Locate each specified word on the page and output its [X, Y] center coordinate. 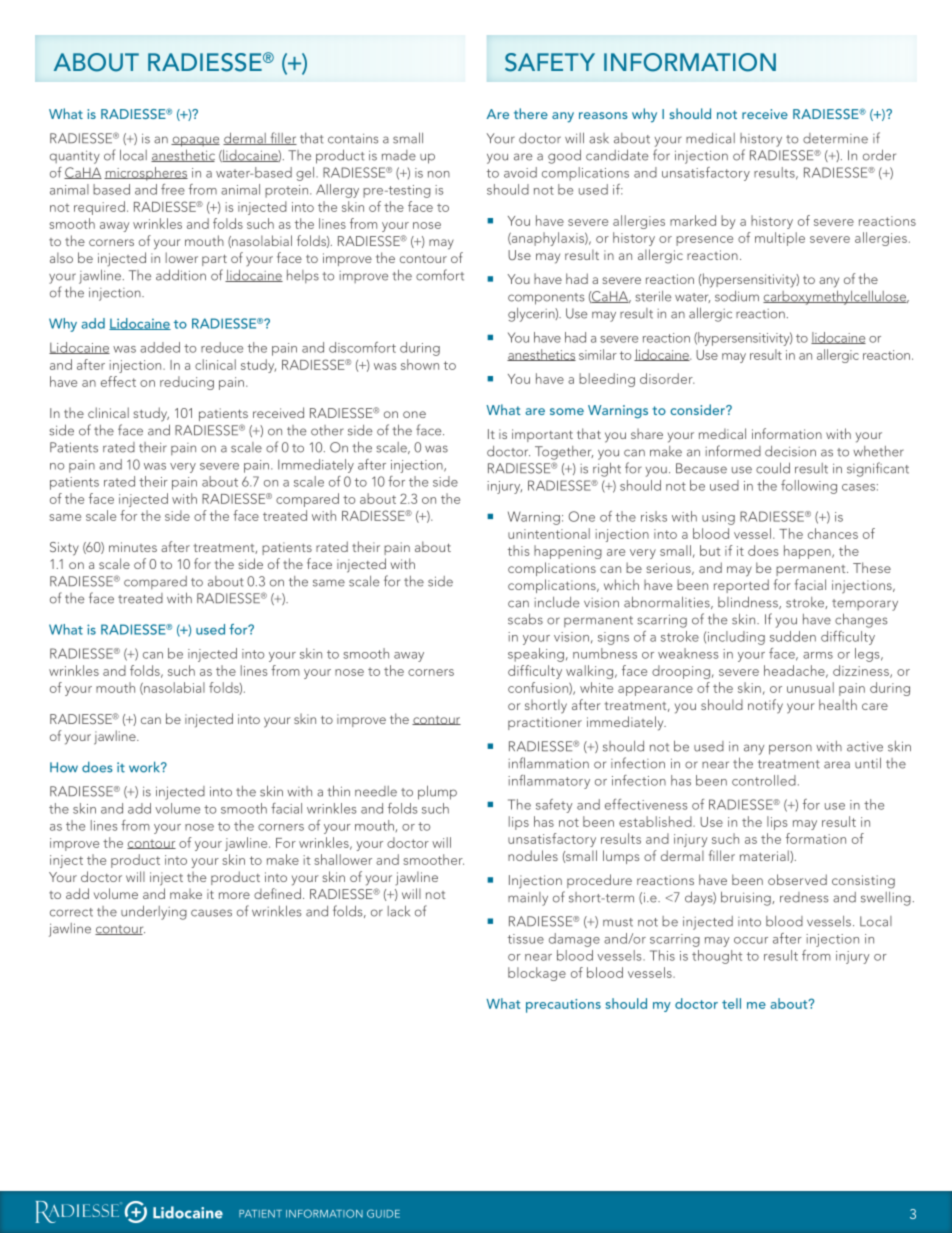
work [146, 767]
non [439, 174]
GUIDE [383, 1213]
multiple [780, 239]
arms [818, 655]
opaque [195, 141]
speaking [536, 655]
